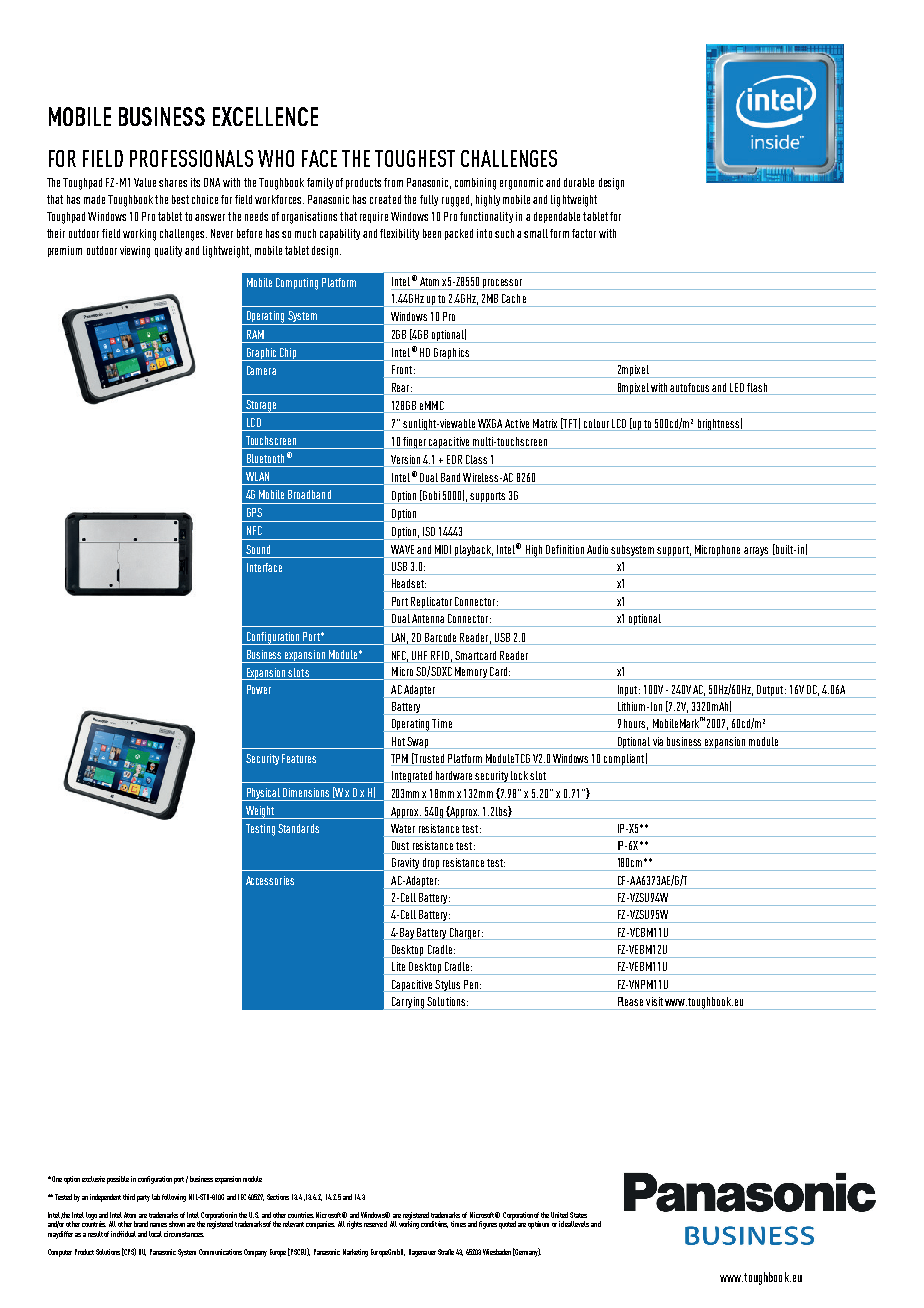 The height and width of the page is (1308, 924). Describe the element at coordinates (597, 549) in the page. I see `Audio` at that location.
